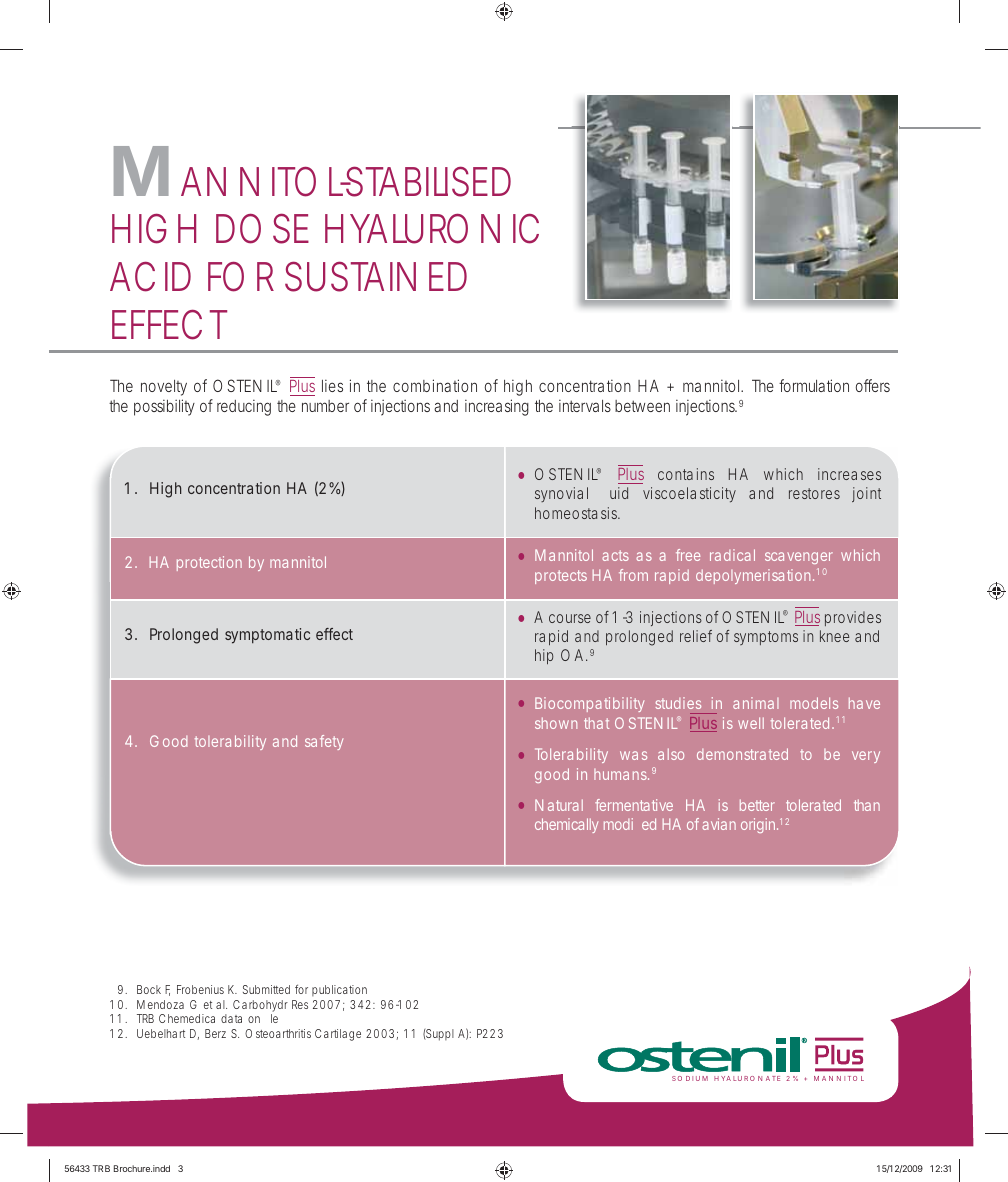 This screenshot has height=1182, width=1008. I want to click on hip, so click(544, 656).
